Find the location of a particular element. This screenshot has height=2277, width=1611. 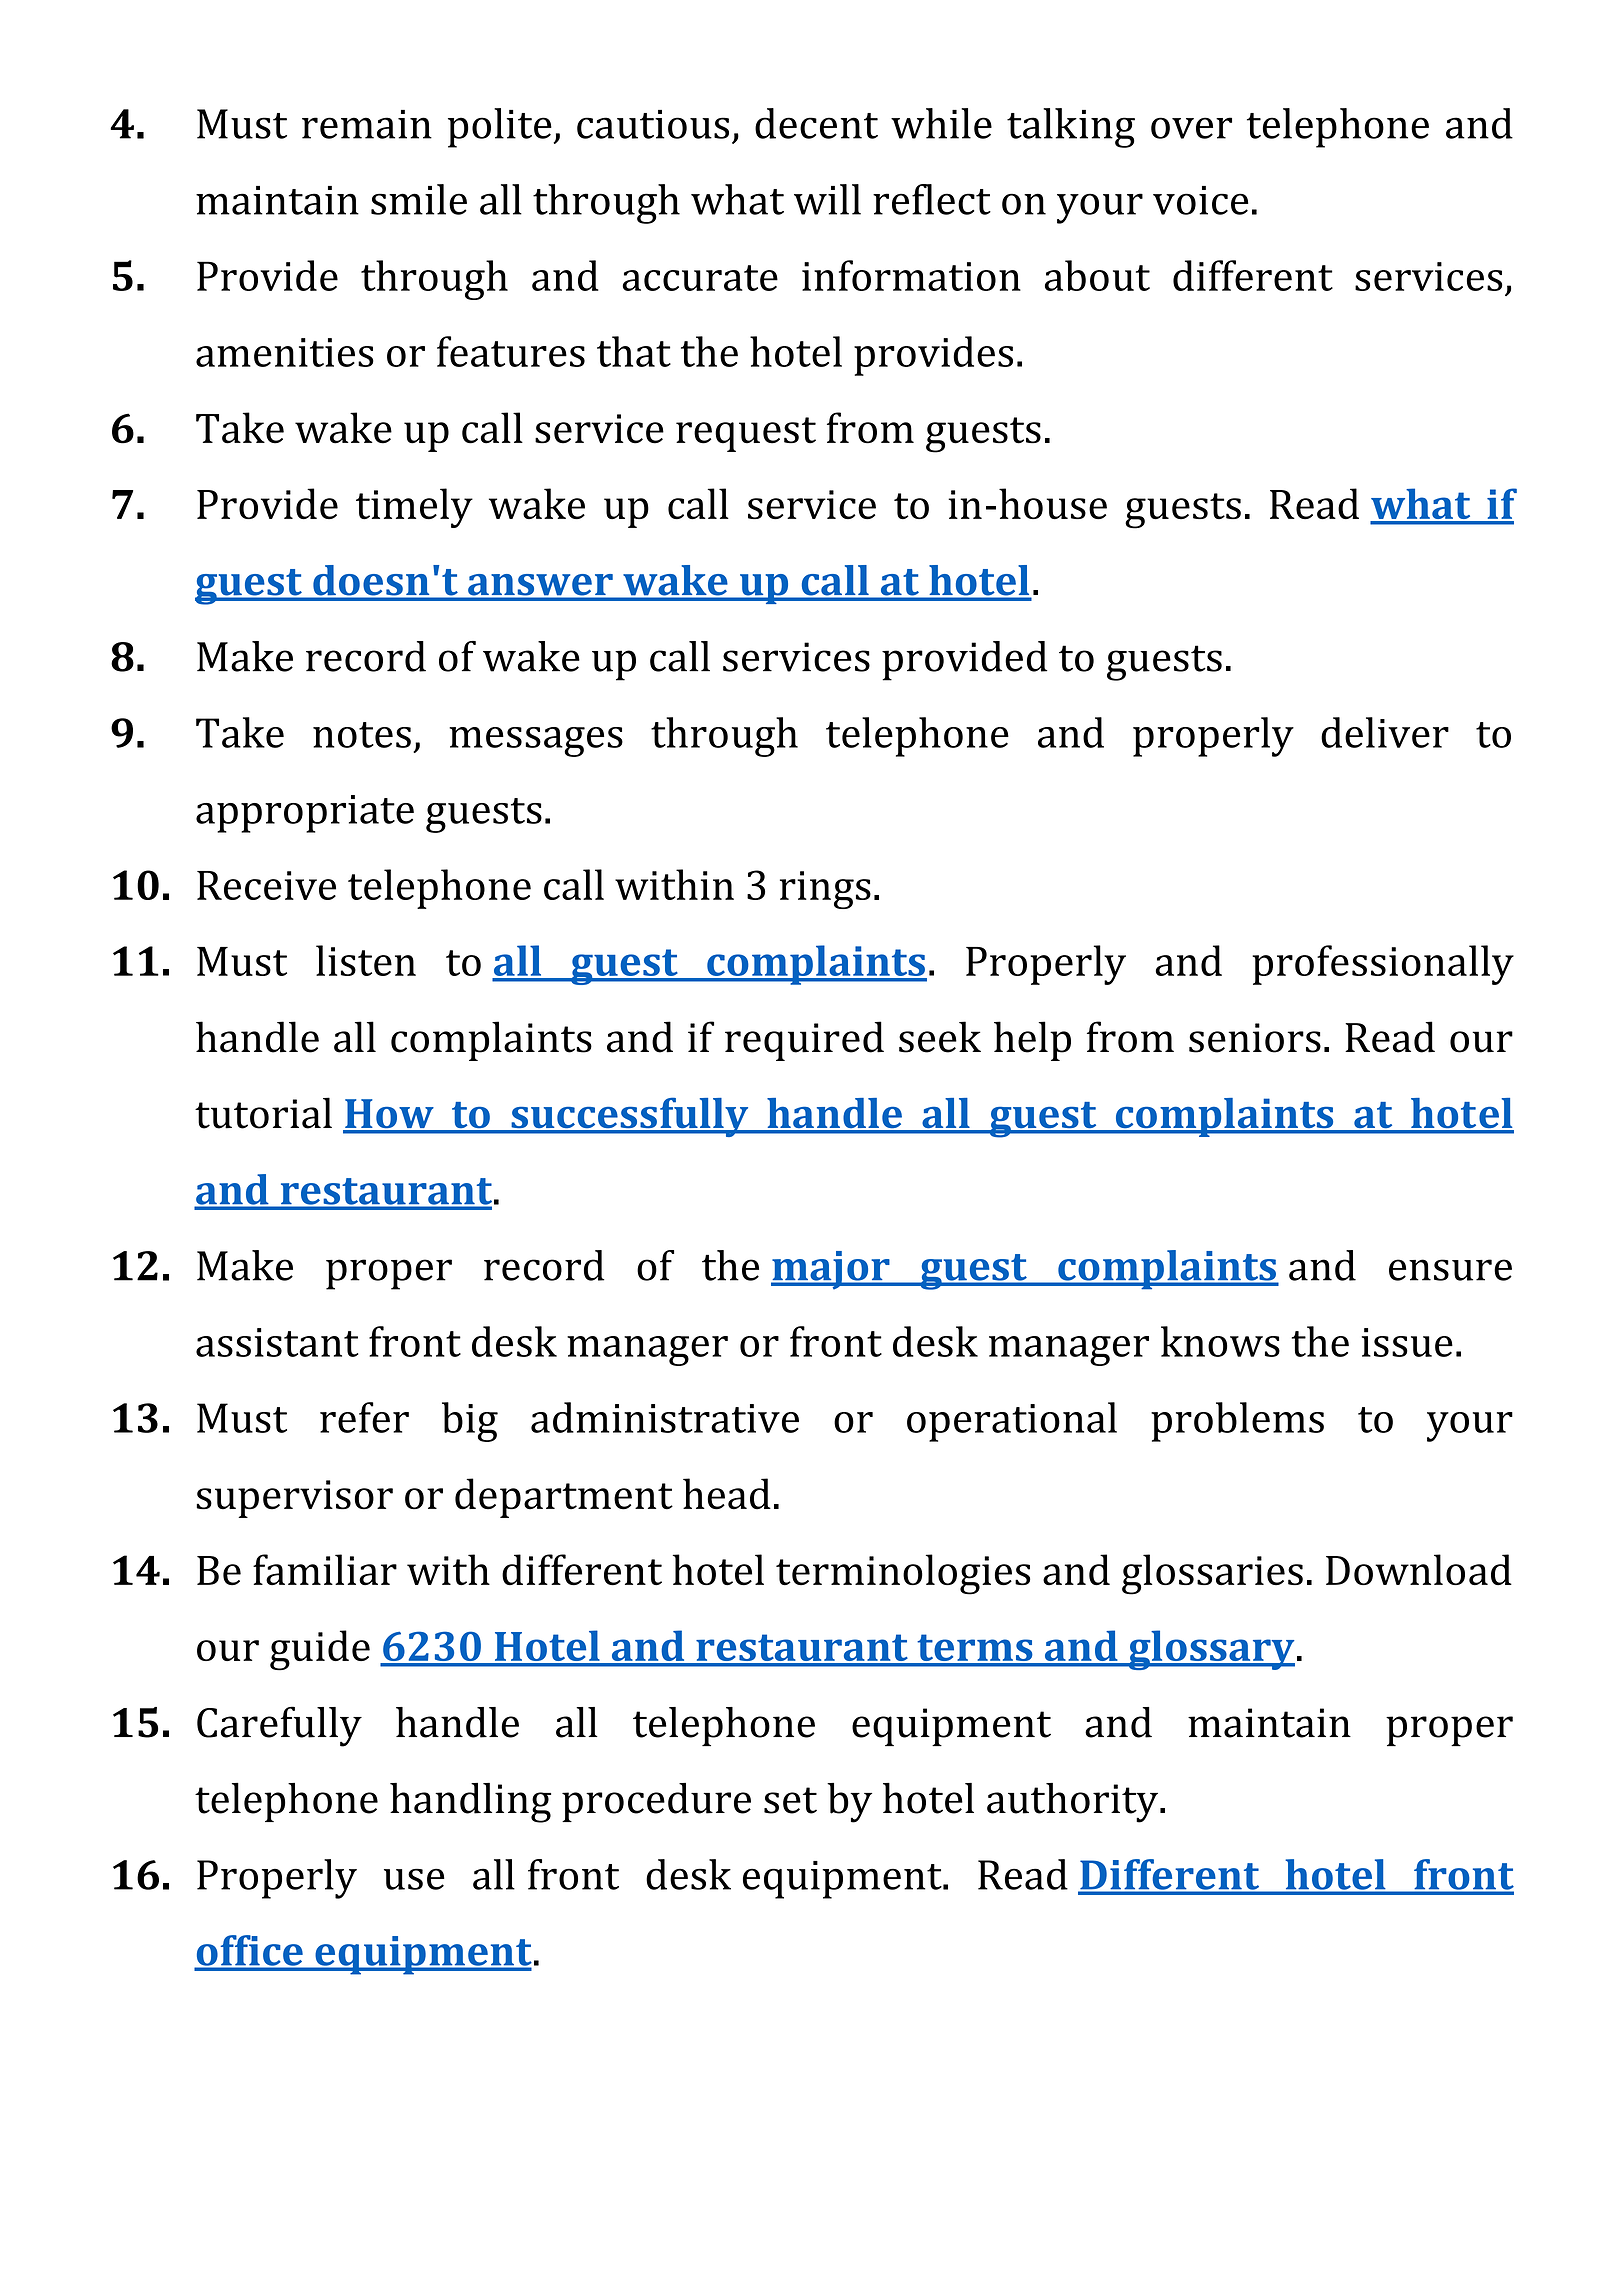

will is located at coordinates (827, 199).
